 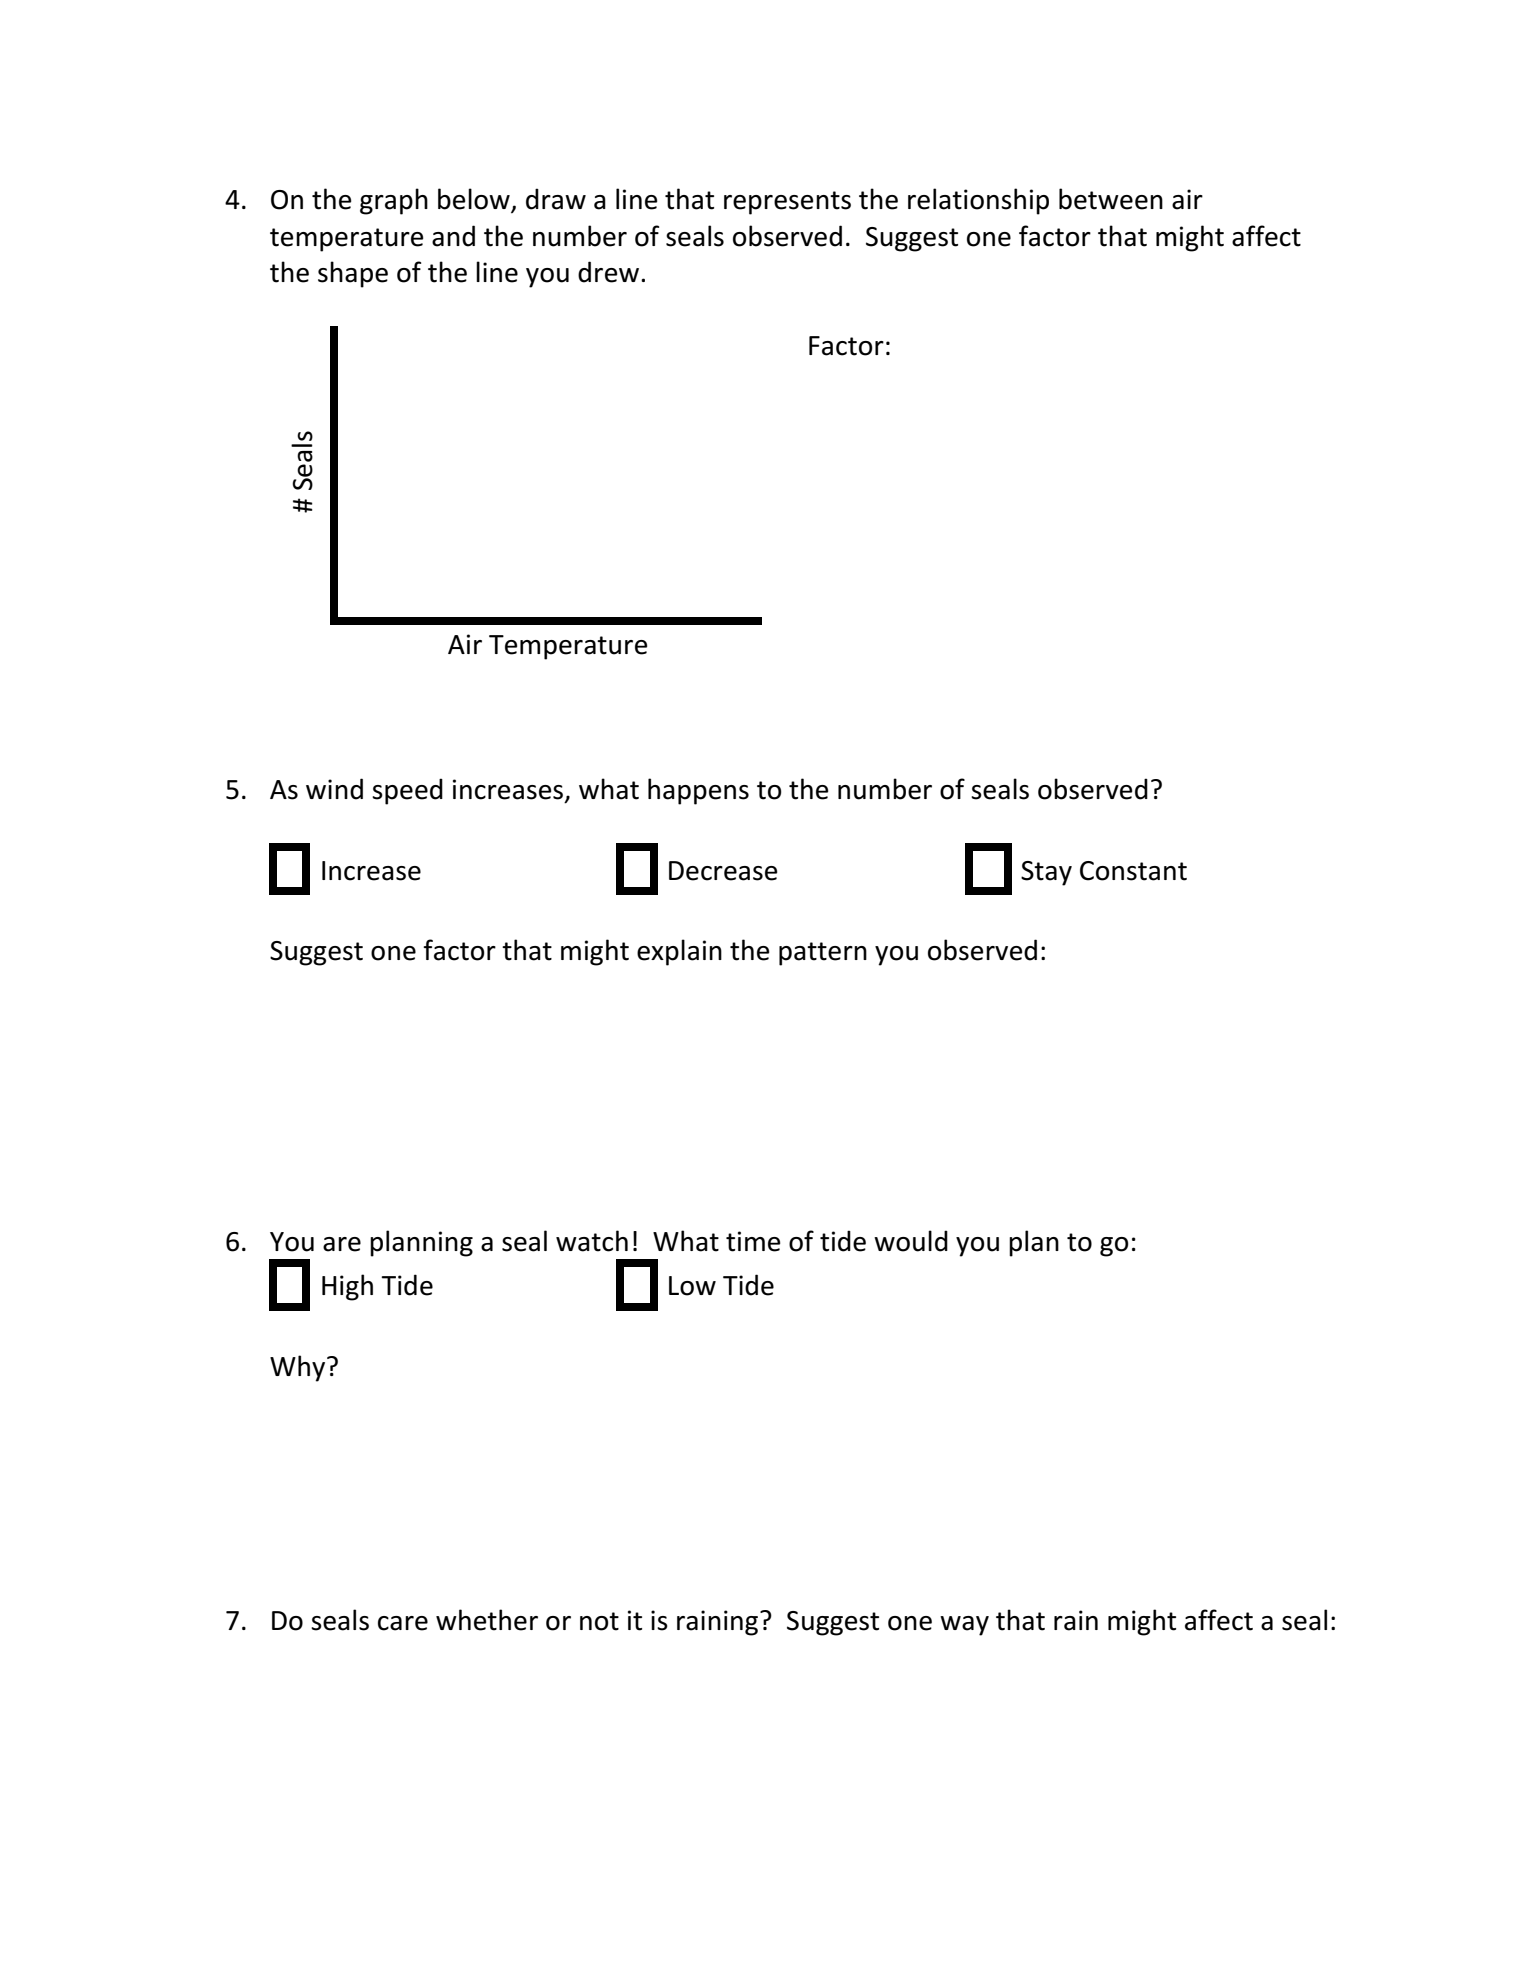 I want to click on graph, so click(x=394, y=201).
